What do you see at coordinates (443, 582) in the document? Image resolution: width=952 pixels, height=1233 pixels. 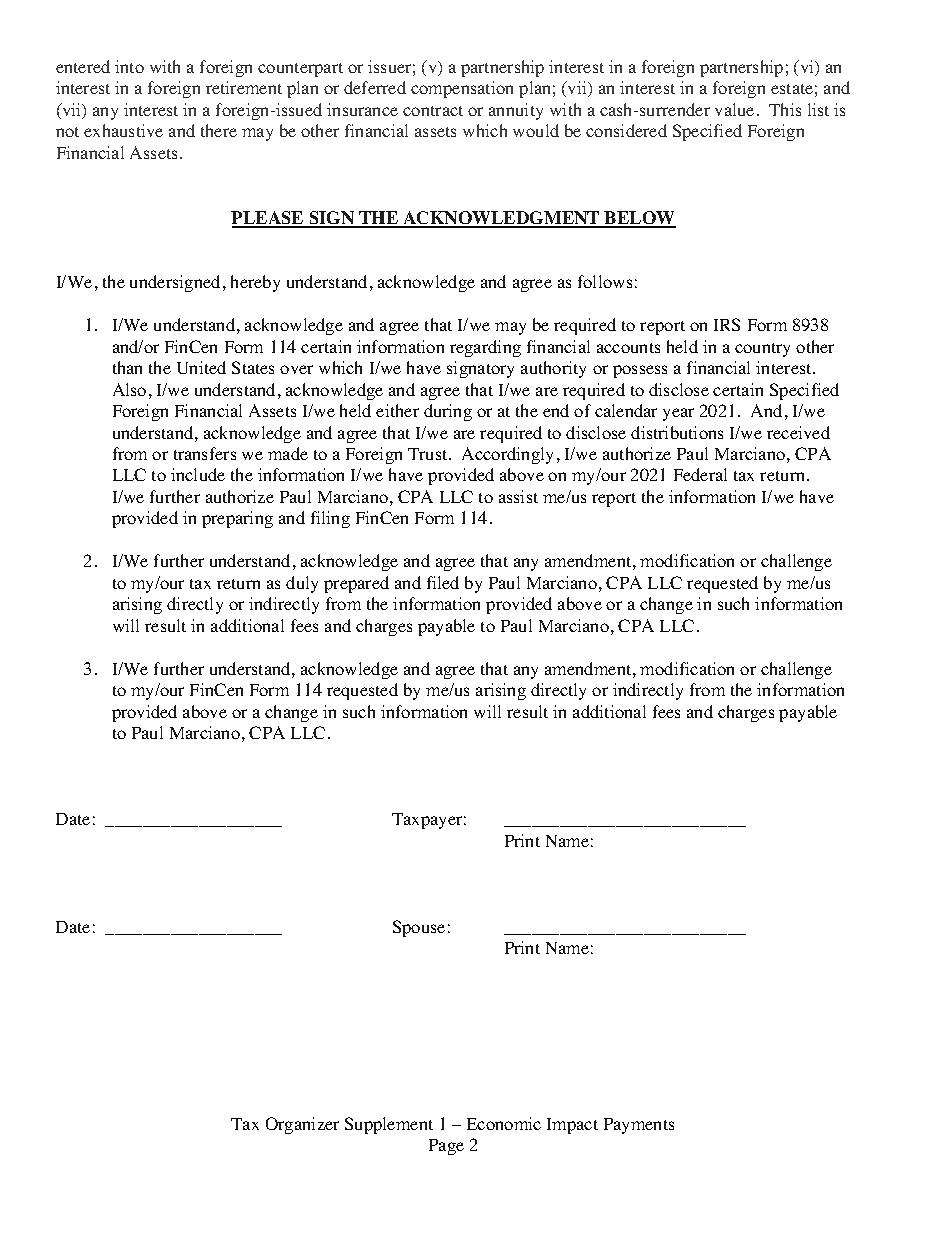 I see `filed` at bounding box center [443, 582].
